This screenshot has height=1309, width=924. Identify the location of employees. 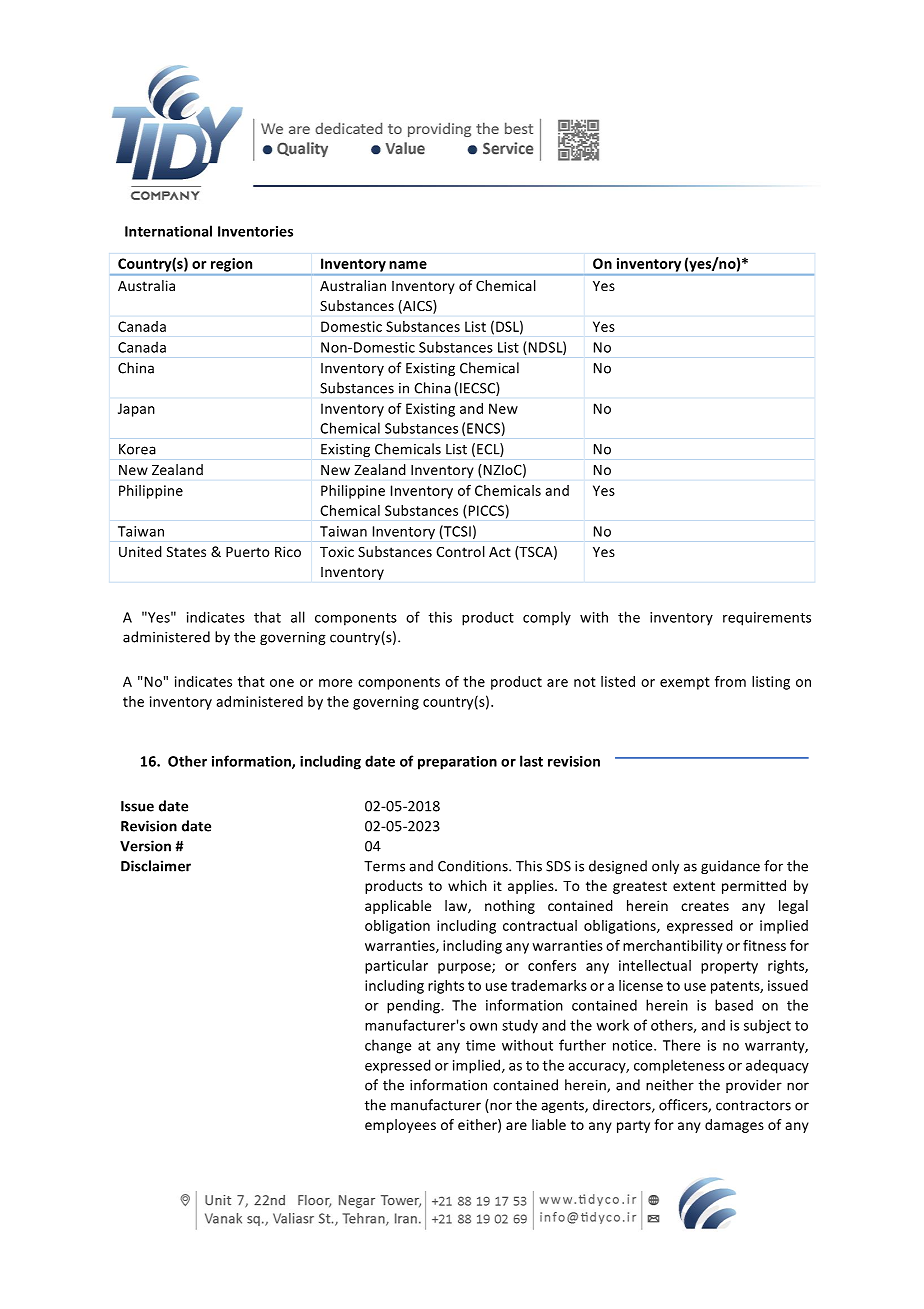
(400, 1126).
